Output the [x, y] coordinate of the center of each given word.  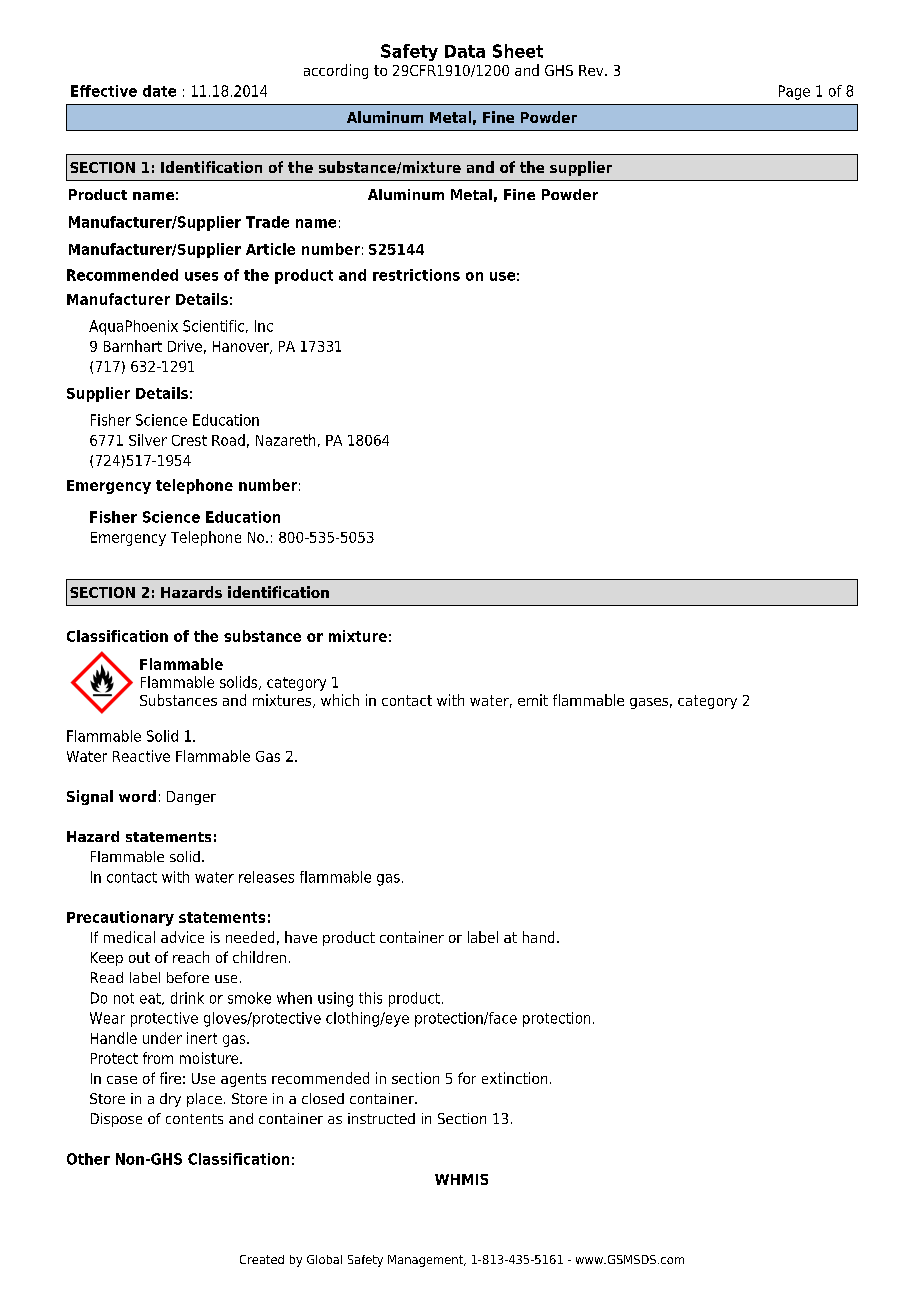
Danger [191, 798]
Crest [189, 440]
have [301, 937]
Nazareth [285, 440]
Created [262, 1259]
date [159, 91]
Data [465, 51]
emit [533, 700]
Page [794, 92]
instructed [381, 1118]
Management [426, 1261]
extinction [514, 1078]
